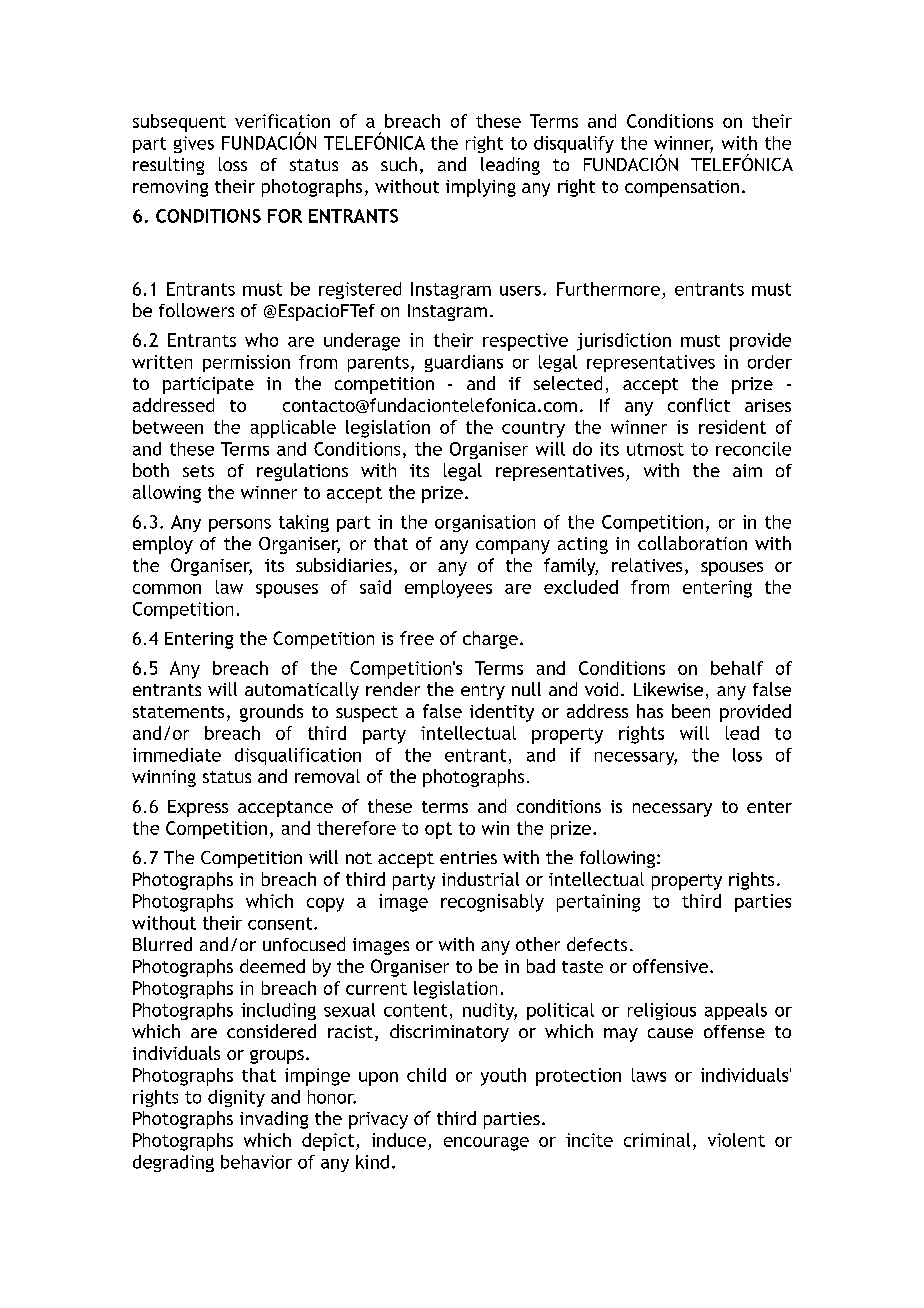 This image has width=924, height=1308. Describe the element at coordinates (236, 1098) in the image. I see `dignity` at that location.
